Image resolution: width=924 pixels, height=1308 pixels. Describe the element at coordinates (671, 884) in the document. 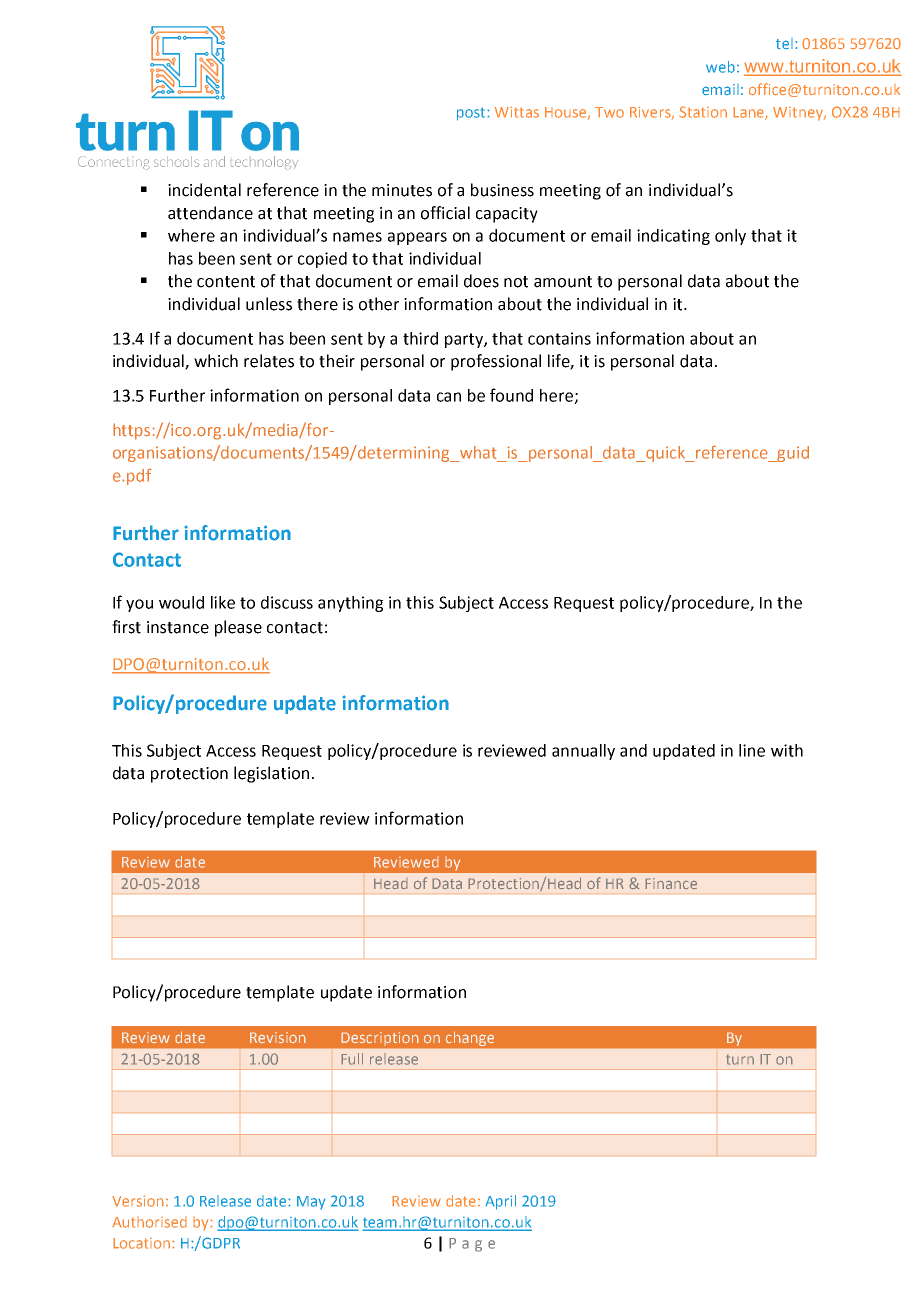

I see `Finance` at that location.
